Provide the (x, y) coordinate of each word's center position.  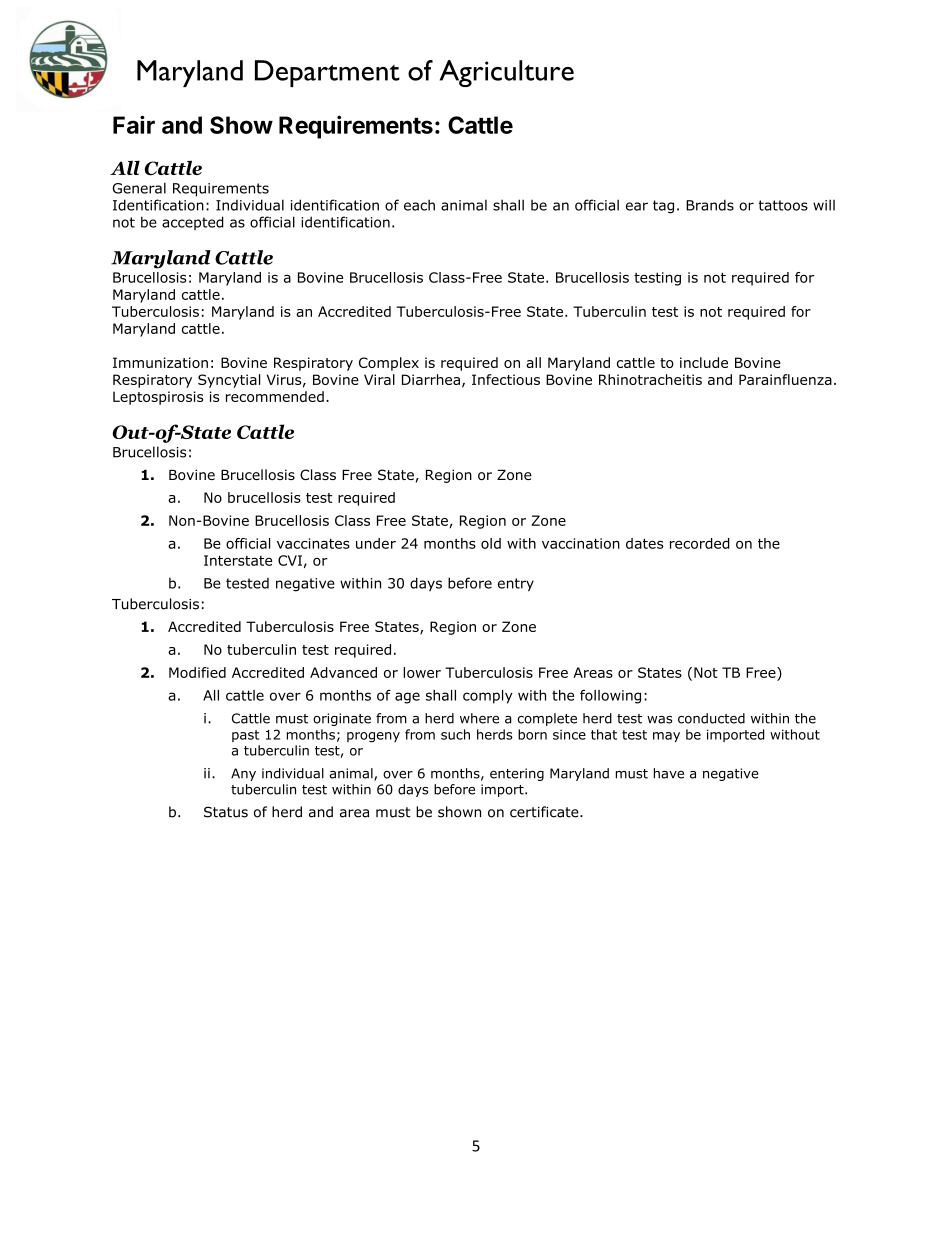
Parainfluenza (785, 379)
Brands (710, 205)
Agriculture (507, 73)
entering (517, 774)
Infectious (506, 379)
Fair (134, 124)
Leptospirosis (158, 398)
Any (243, 774)
